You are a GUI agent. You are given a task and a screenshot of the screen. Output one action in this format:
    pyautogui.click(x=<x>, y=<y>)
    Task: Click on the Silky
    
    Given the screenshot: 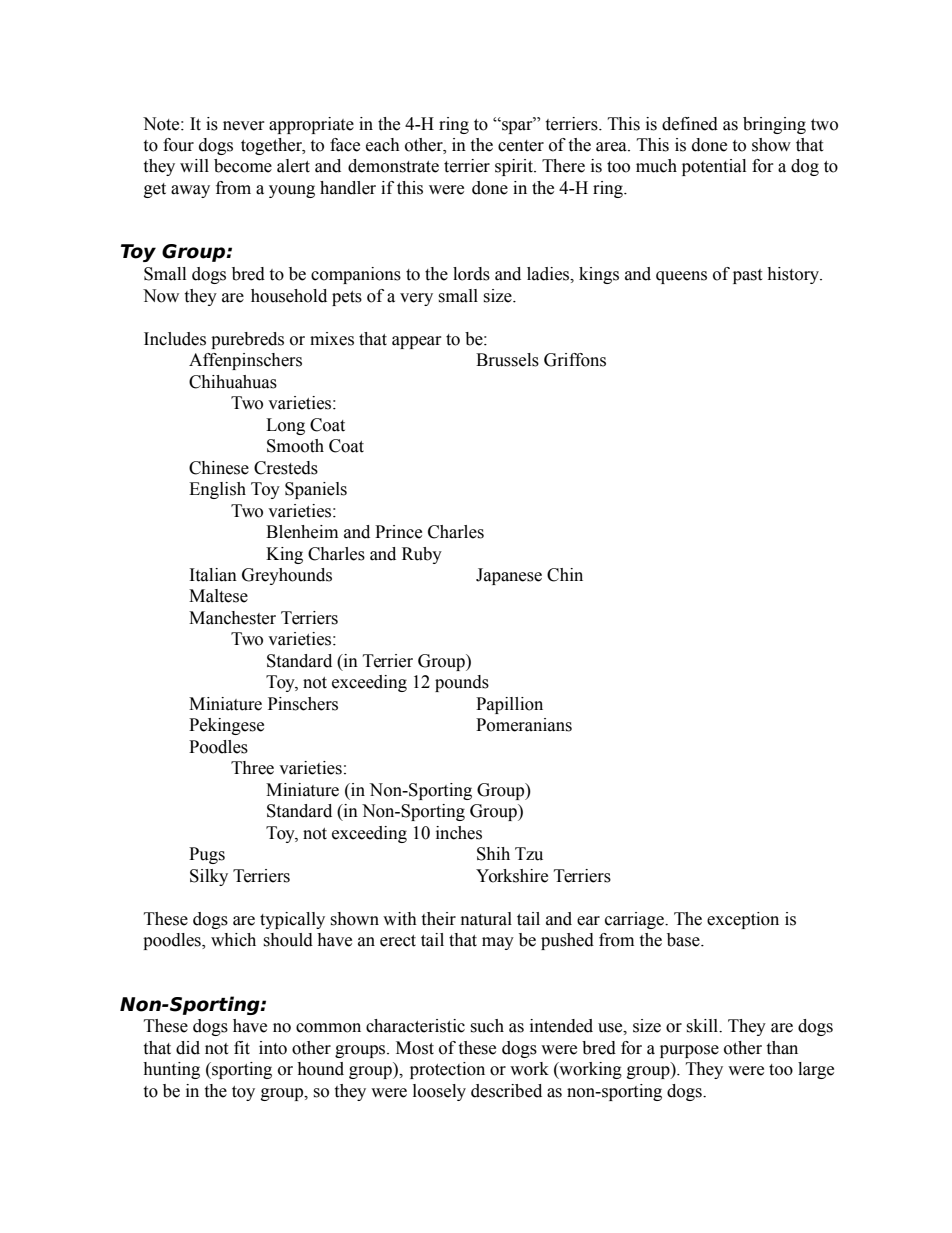 What is the action you would take?
    pyautogui.click(x=209, y=877)
